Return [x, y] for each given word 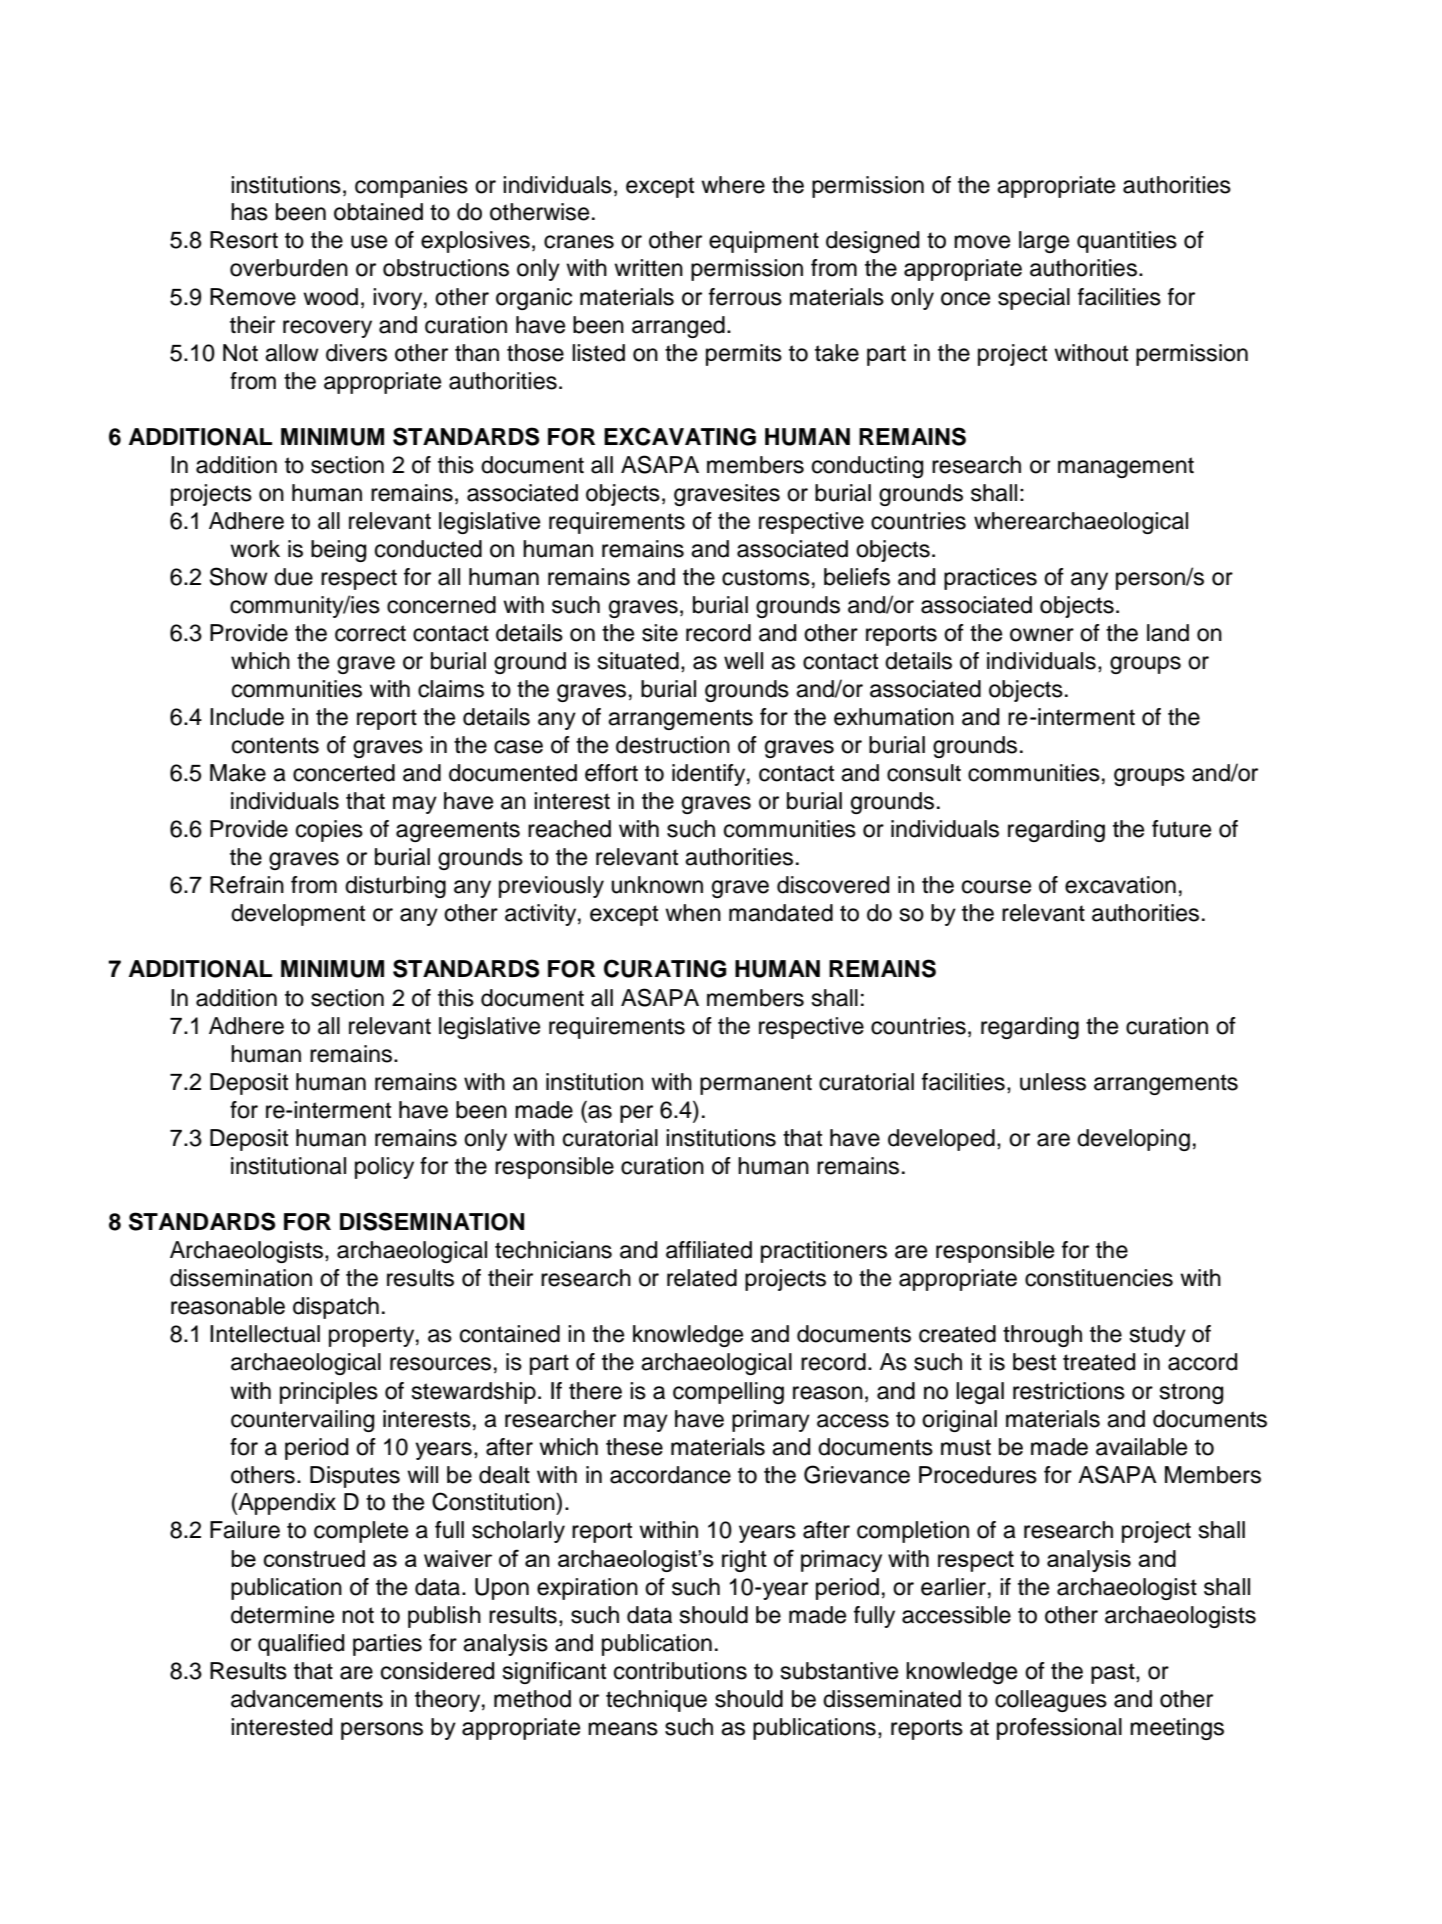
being [338, 551]
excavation [1120, 885]
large [1044, 242]
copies [329, 831]
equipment [764, 242]
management [1126, 467]
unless [1053, 1082]
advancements [307, 1699]
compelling [728, 1393]
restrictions [1069, 1391]
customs [766, 577]
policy [384, 1168]
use [369, 242]
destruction [673, 745]
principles [329, 1393]
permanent [756, 1084]
